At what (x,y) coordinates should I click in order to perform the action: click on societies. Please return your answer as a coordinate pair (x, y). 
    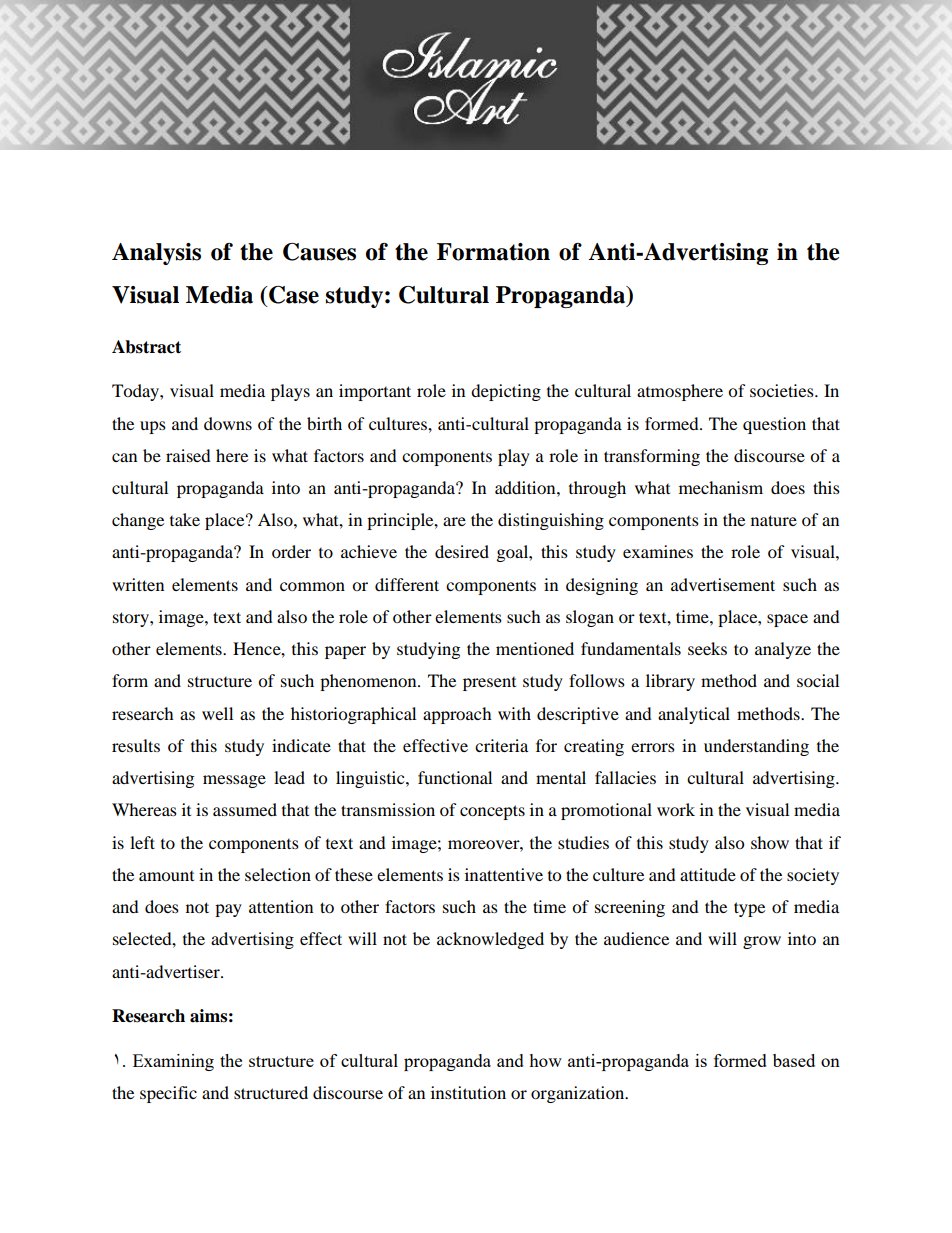
    Looking at the image, I should click on (783, 390).
